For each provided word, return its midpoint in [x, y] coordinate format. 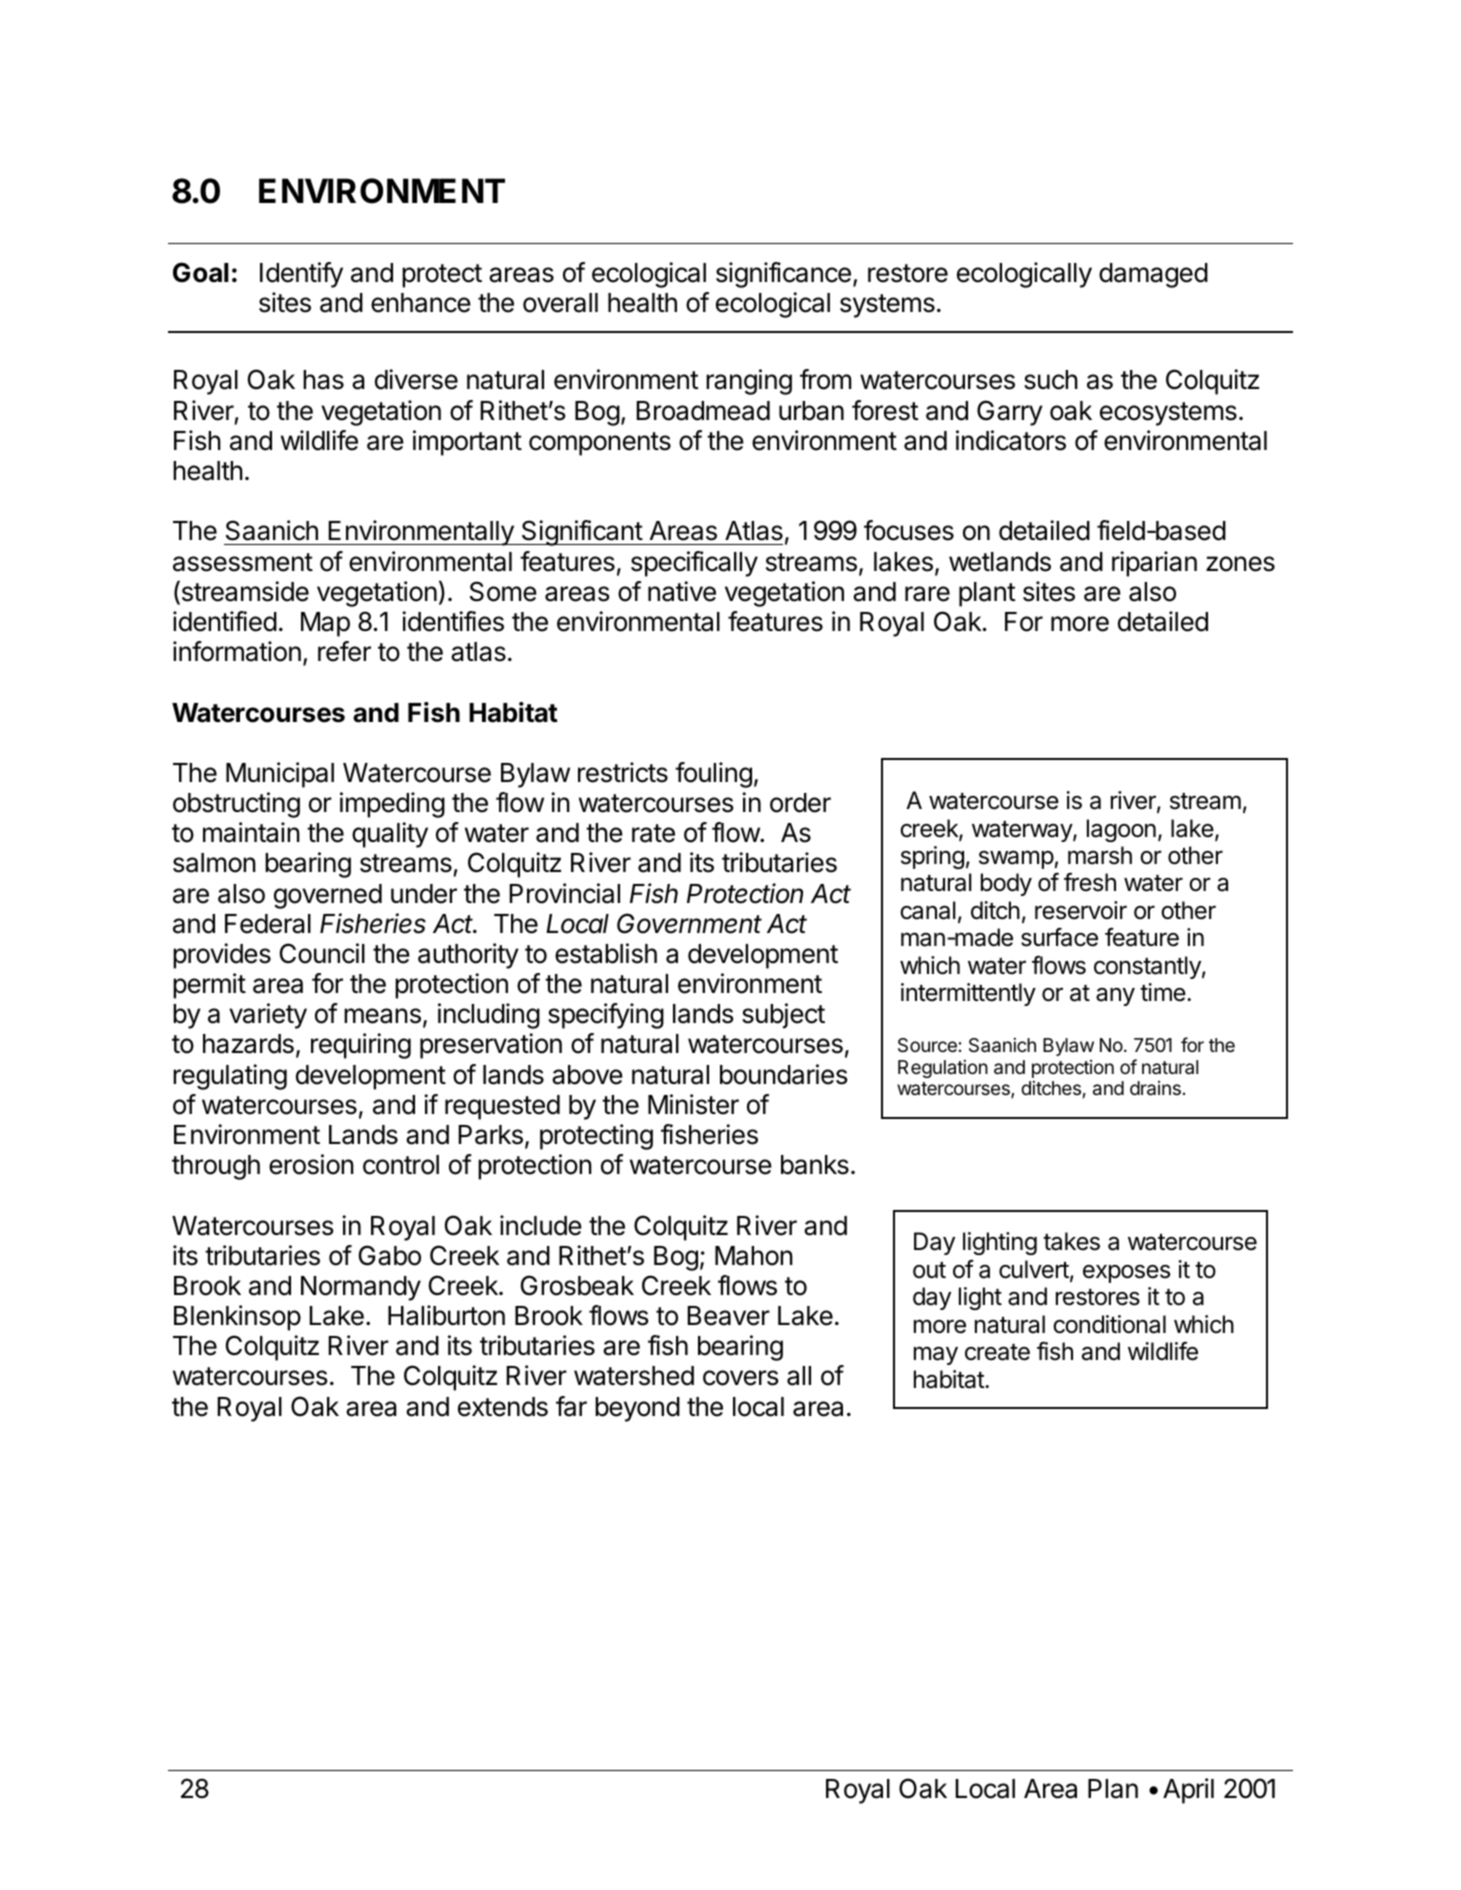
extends [503, 1407]
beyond [637, 1409]
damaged [1153, 275]
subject [783, 1016]
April [1188, 1791]
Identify [301, 275]
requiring [361, 1046]
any [1115, 997]
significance [783, 275]
